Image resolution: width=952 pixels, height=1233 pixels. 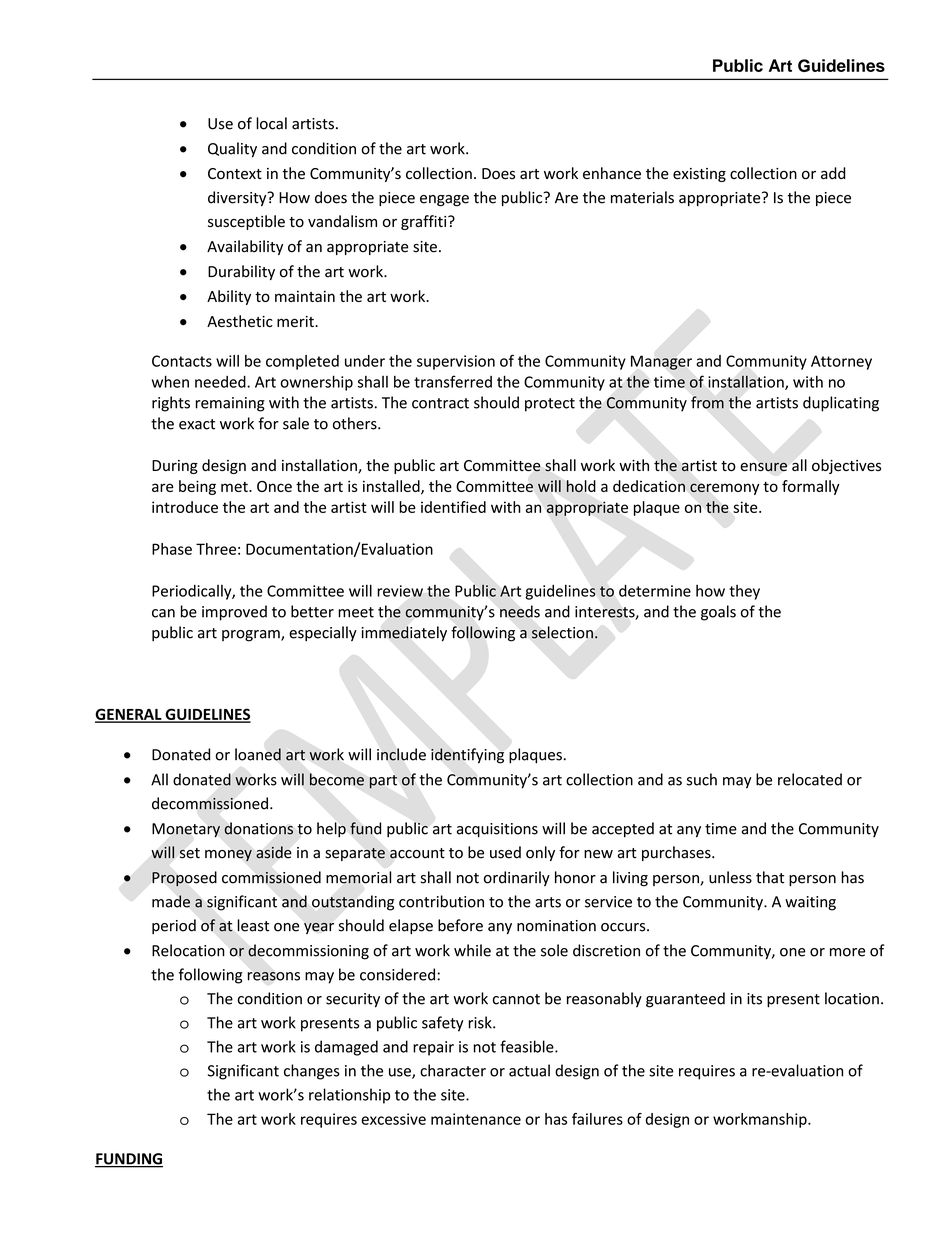 I want to click on relocated, so click(x=810, y=779).
